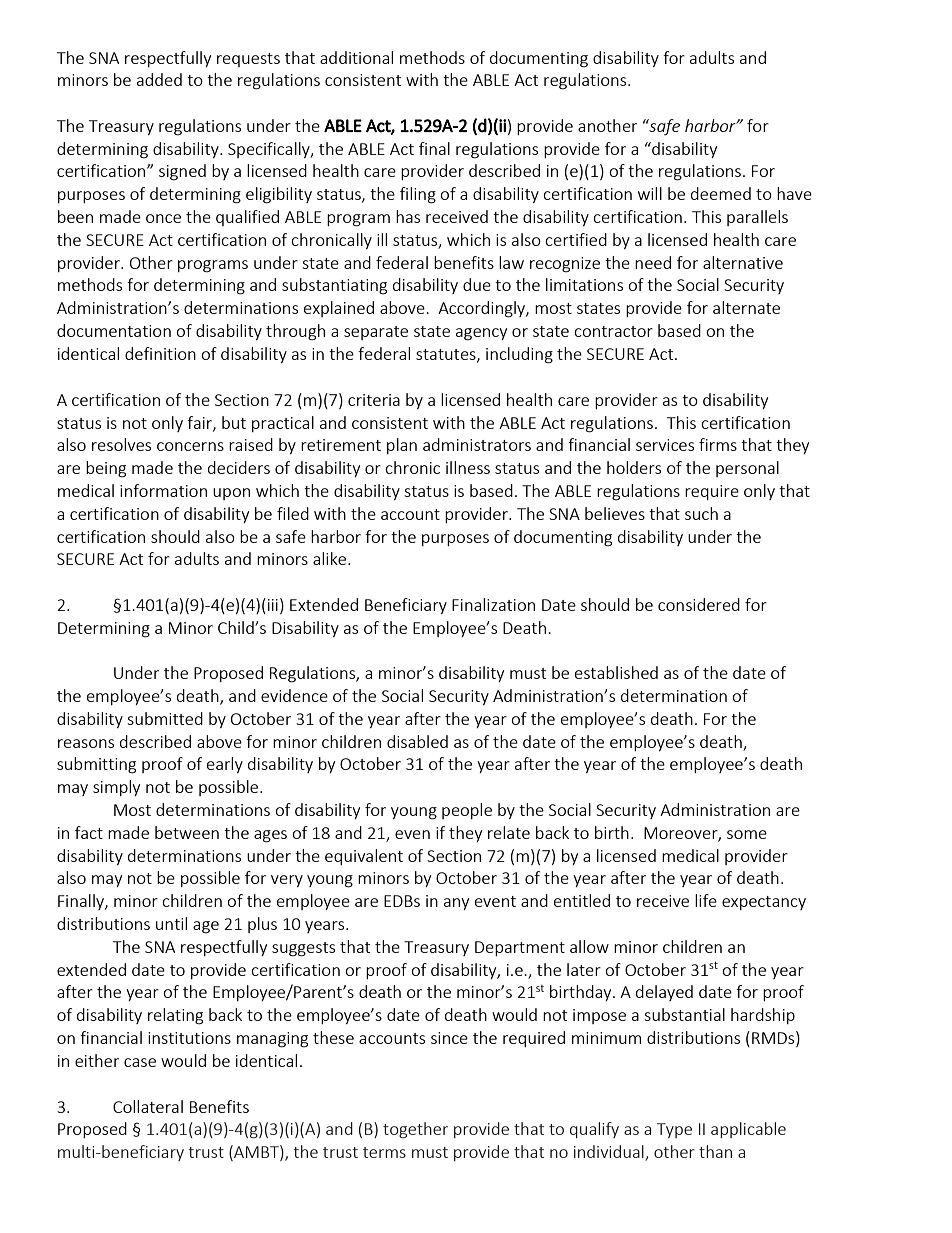 The height and width of the screenshot is (1233, 952). Describe the element at coordinates (699, 604) in the screenshot. I see `considered` at that location.
